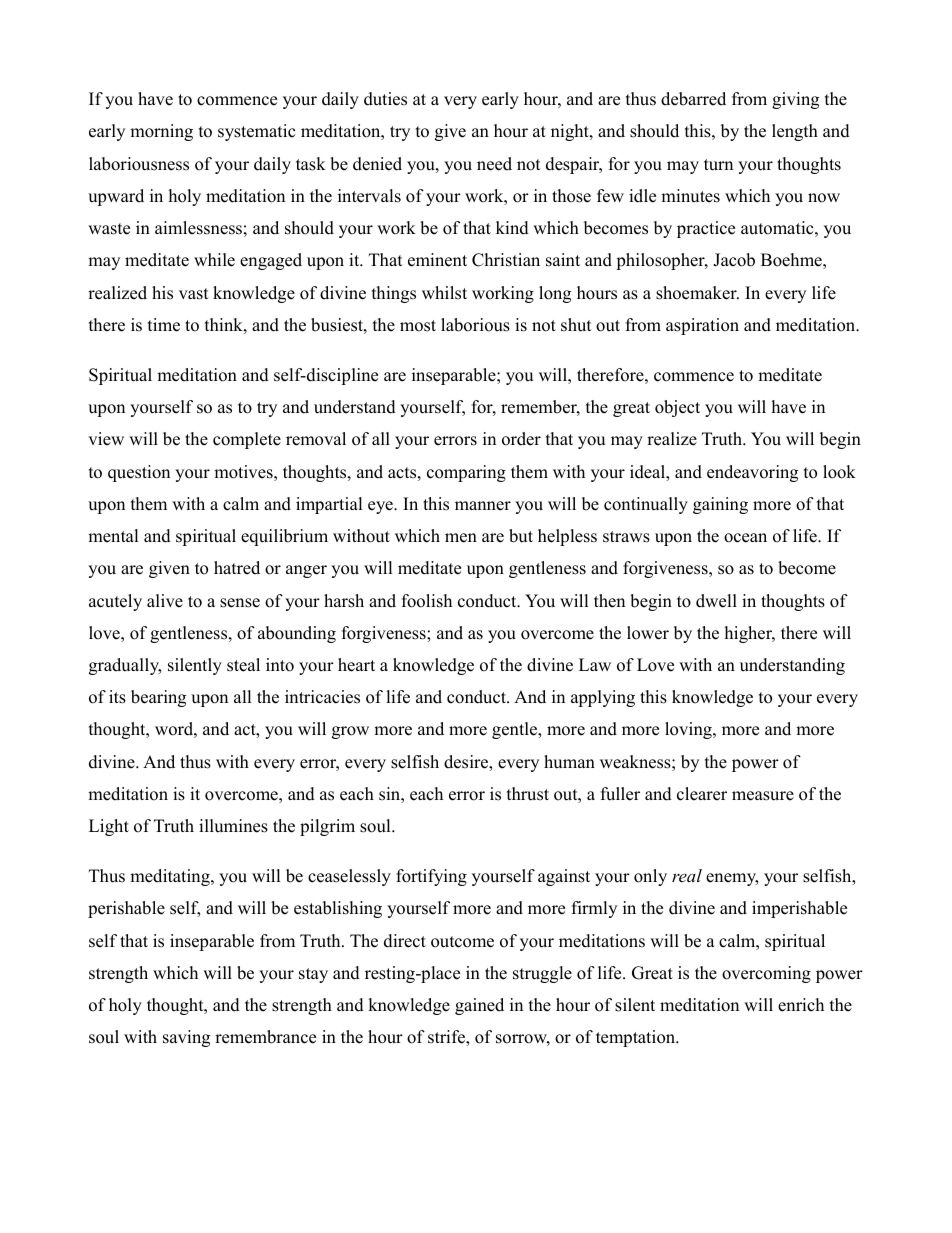 The height and width of the page is (1233, 952). I want to click on higher, so click(750, 634).
